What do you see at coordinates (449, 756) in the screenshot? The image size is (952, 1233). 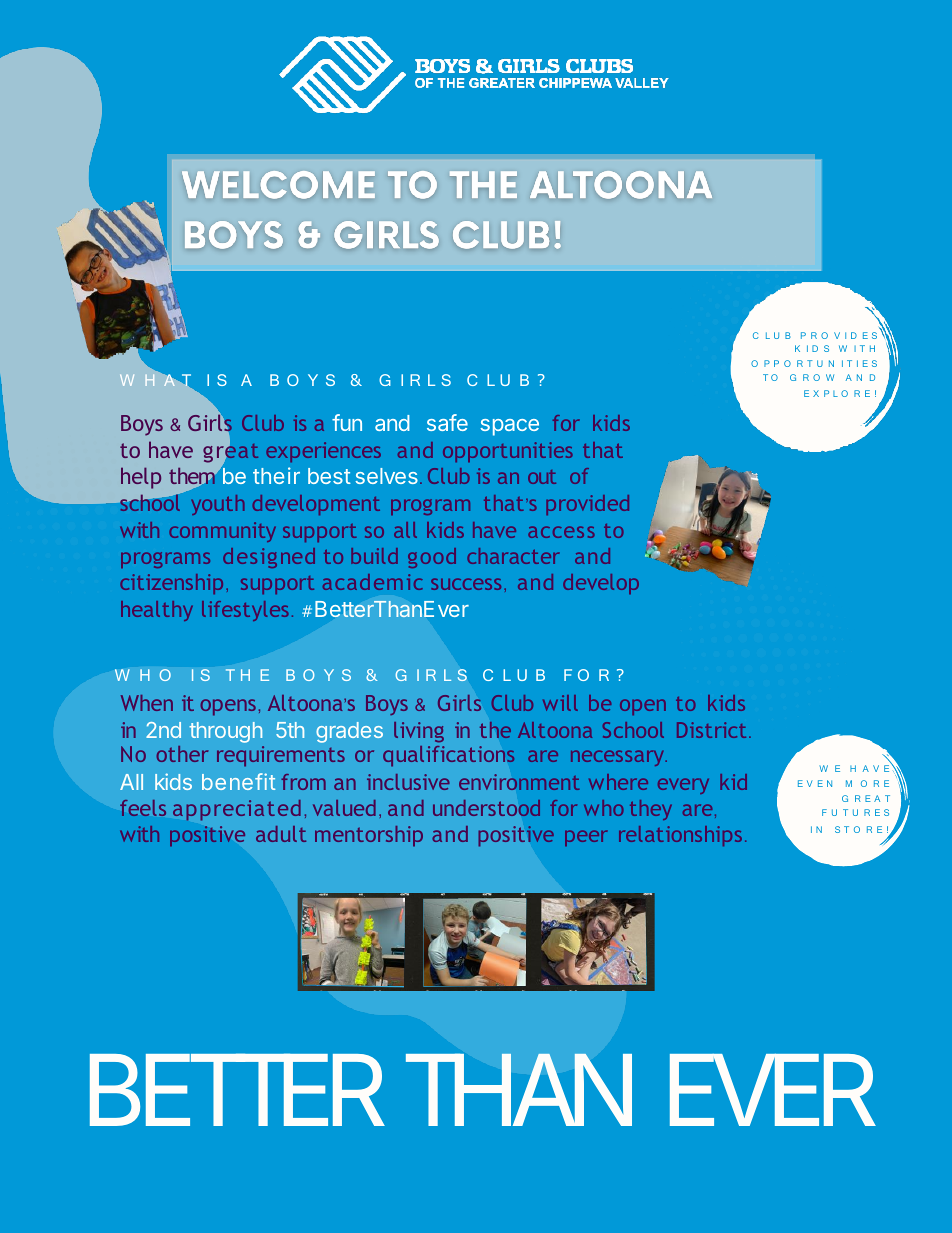 I see `qualifications` at bounding box center [449, 756].
